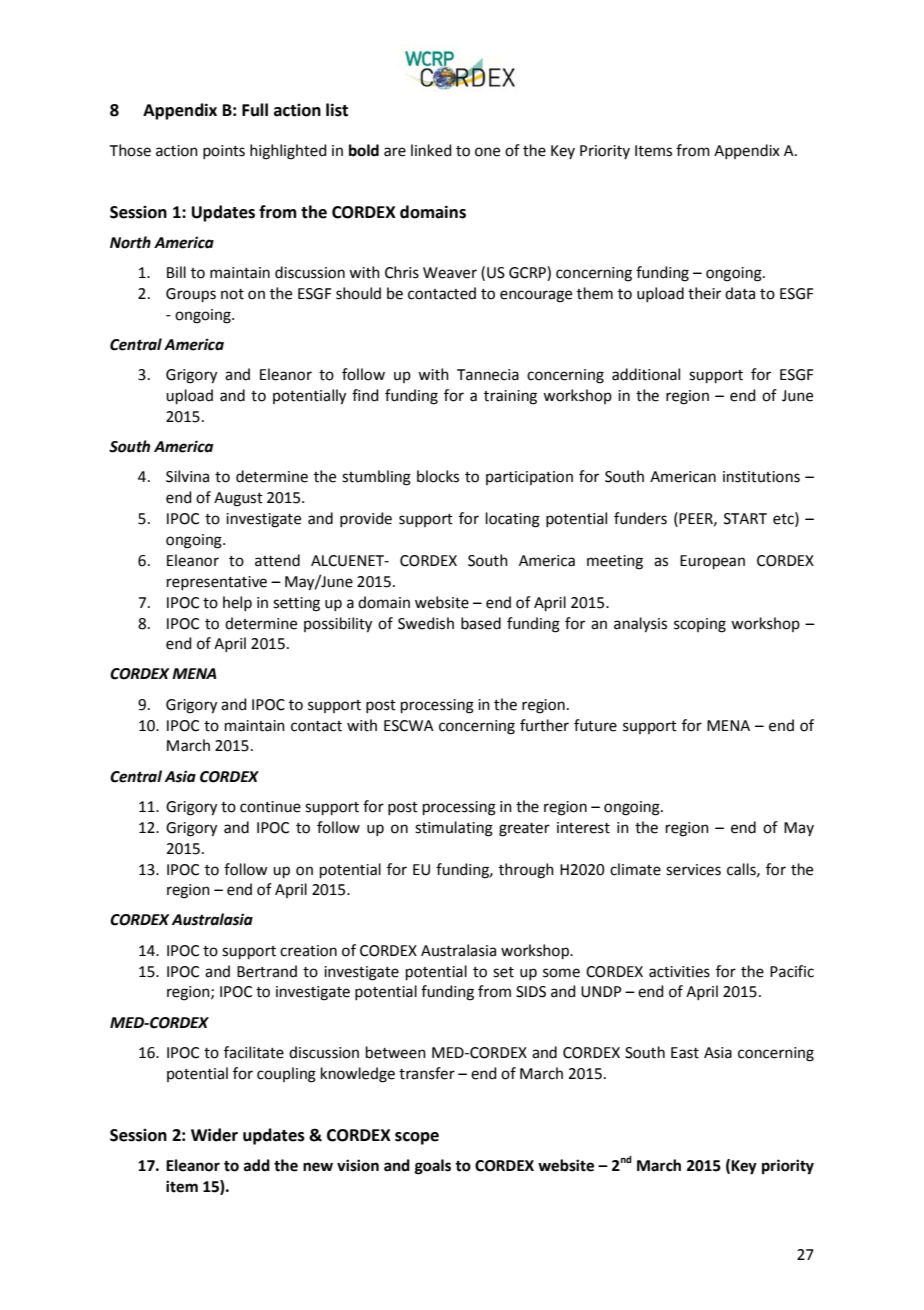  Describe the element at coordinates (224, 152) in the screenshot. I see `points` at that location.
